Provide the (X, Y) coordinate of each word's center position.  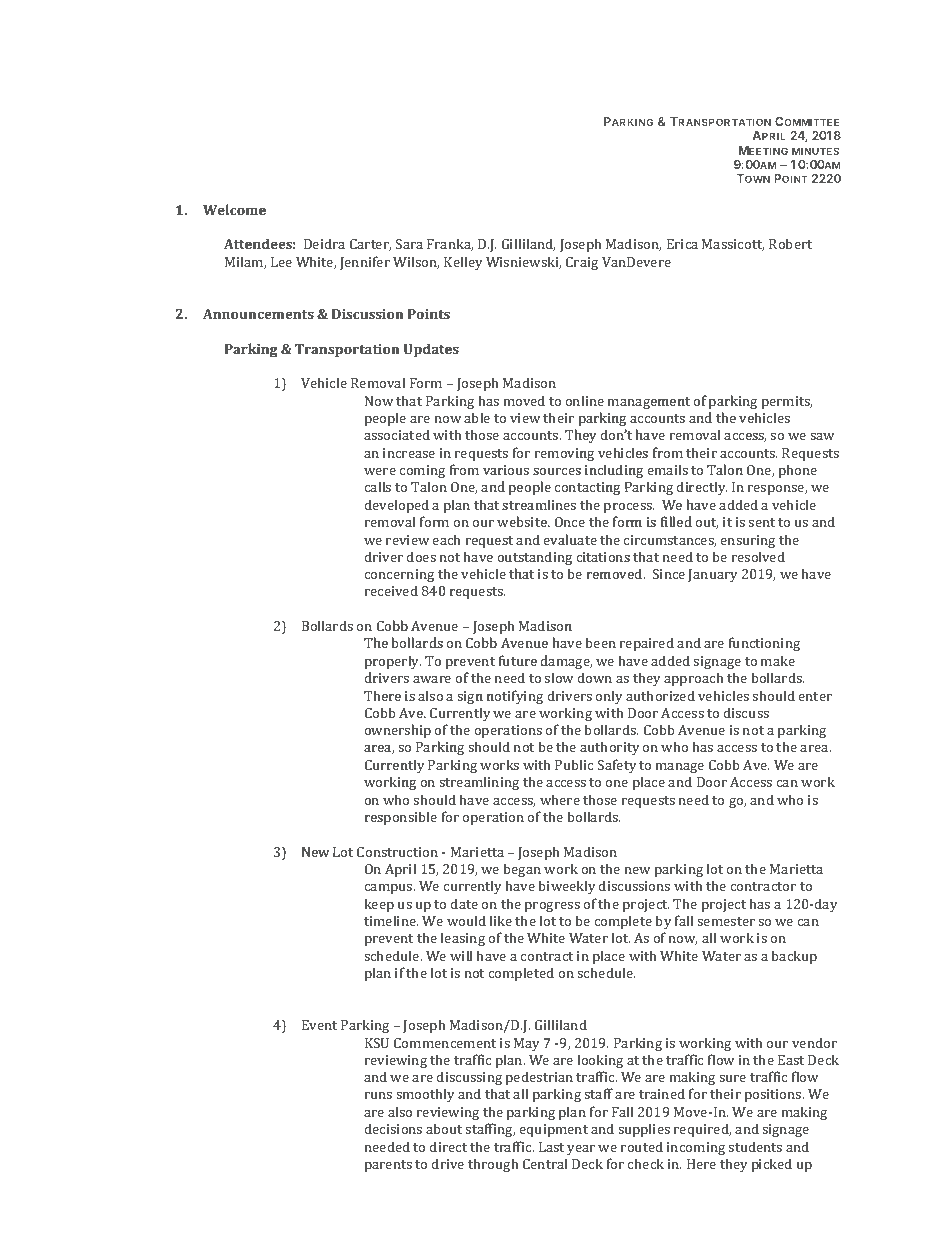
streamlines (539, 504)
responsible (400, 818)
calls (377, 486)
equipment (553, 1130)
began (522, 870)
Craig (582, 264)
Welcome (234, 209)
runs (378, 1095)
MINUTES (815, 151)
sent (761, 522)
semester (726, 921)
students (755, 1146)
